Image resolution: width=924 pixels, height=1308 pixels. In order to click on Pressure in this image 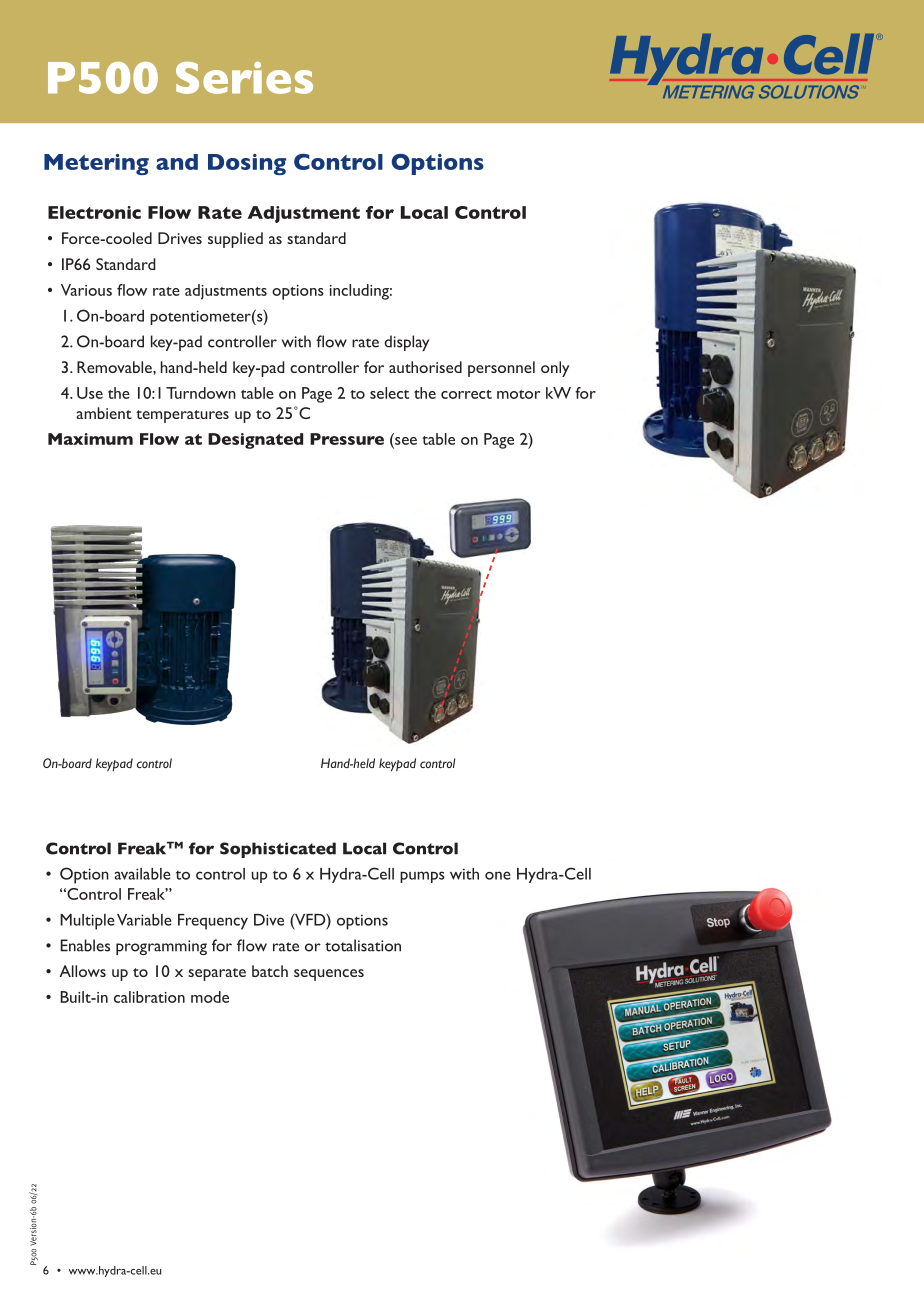, I will do `click(347, 439)`.
